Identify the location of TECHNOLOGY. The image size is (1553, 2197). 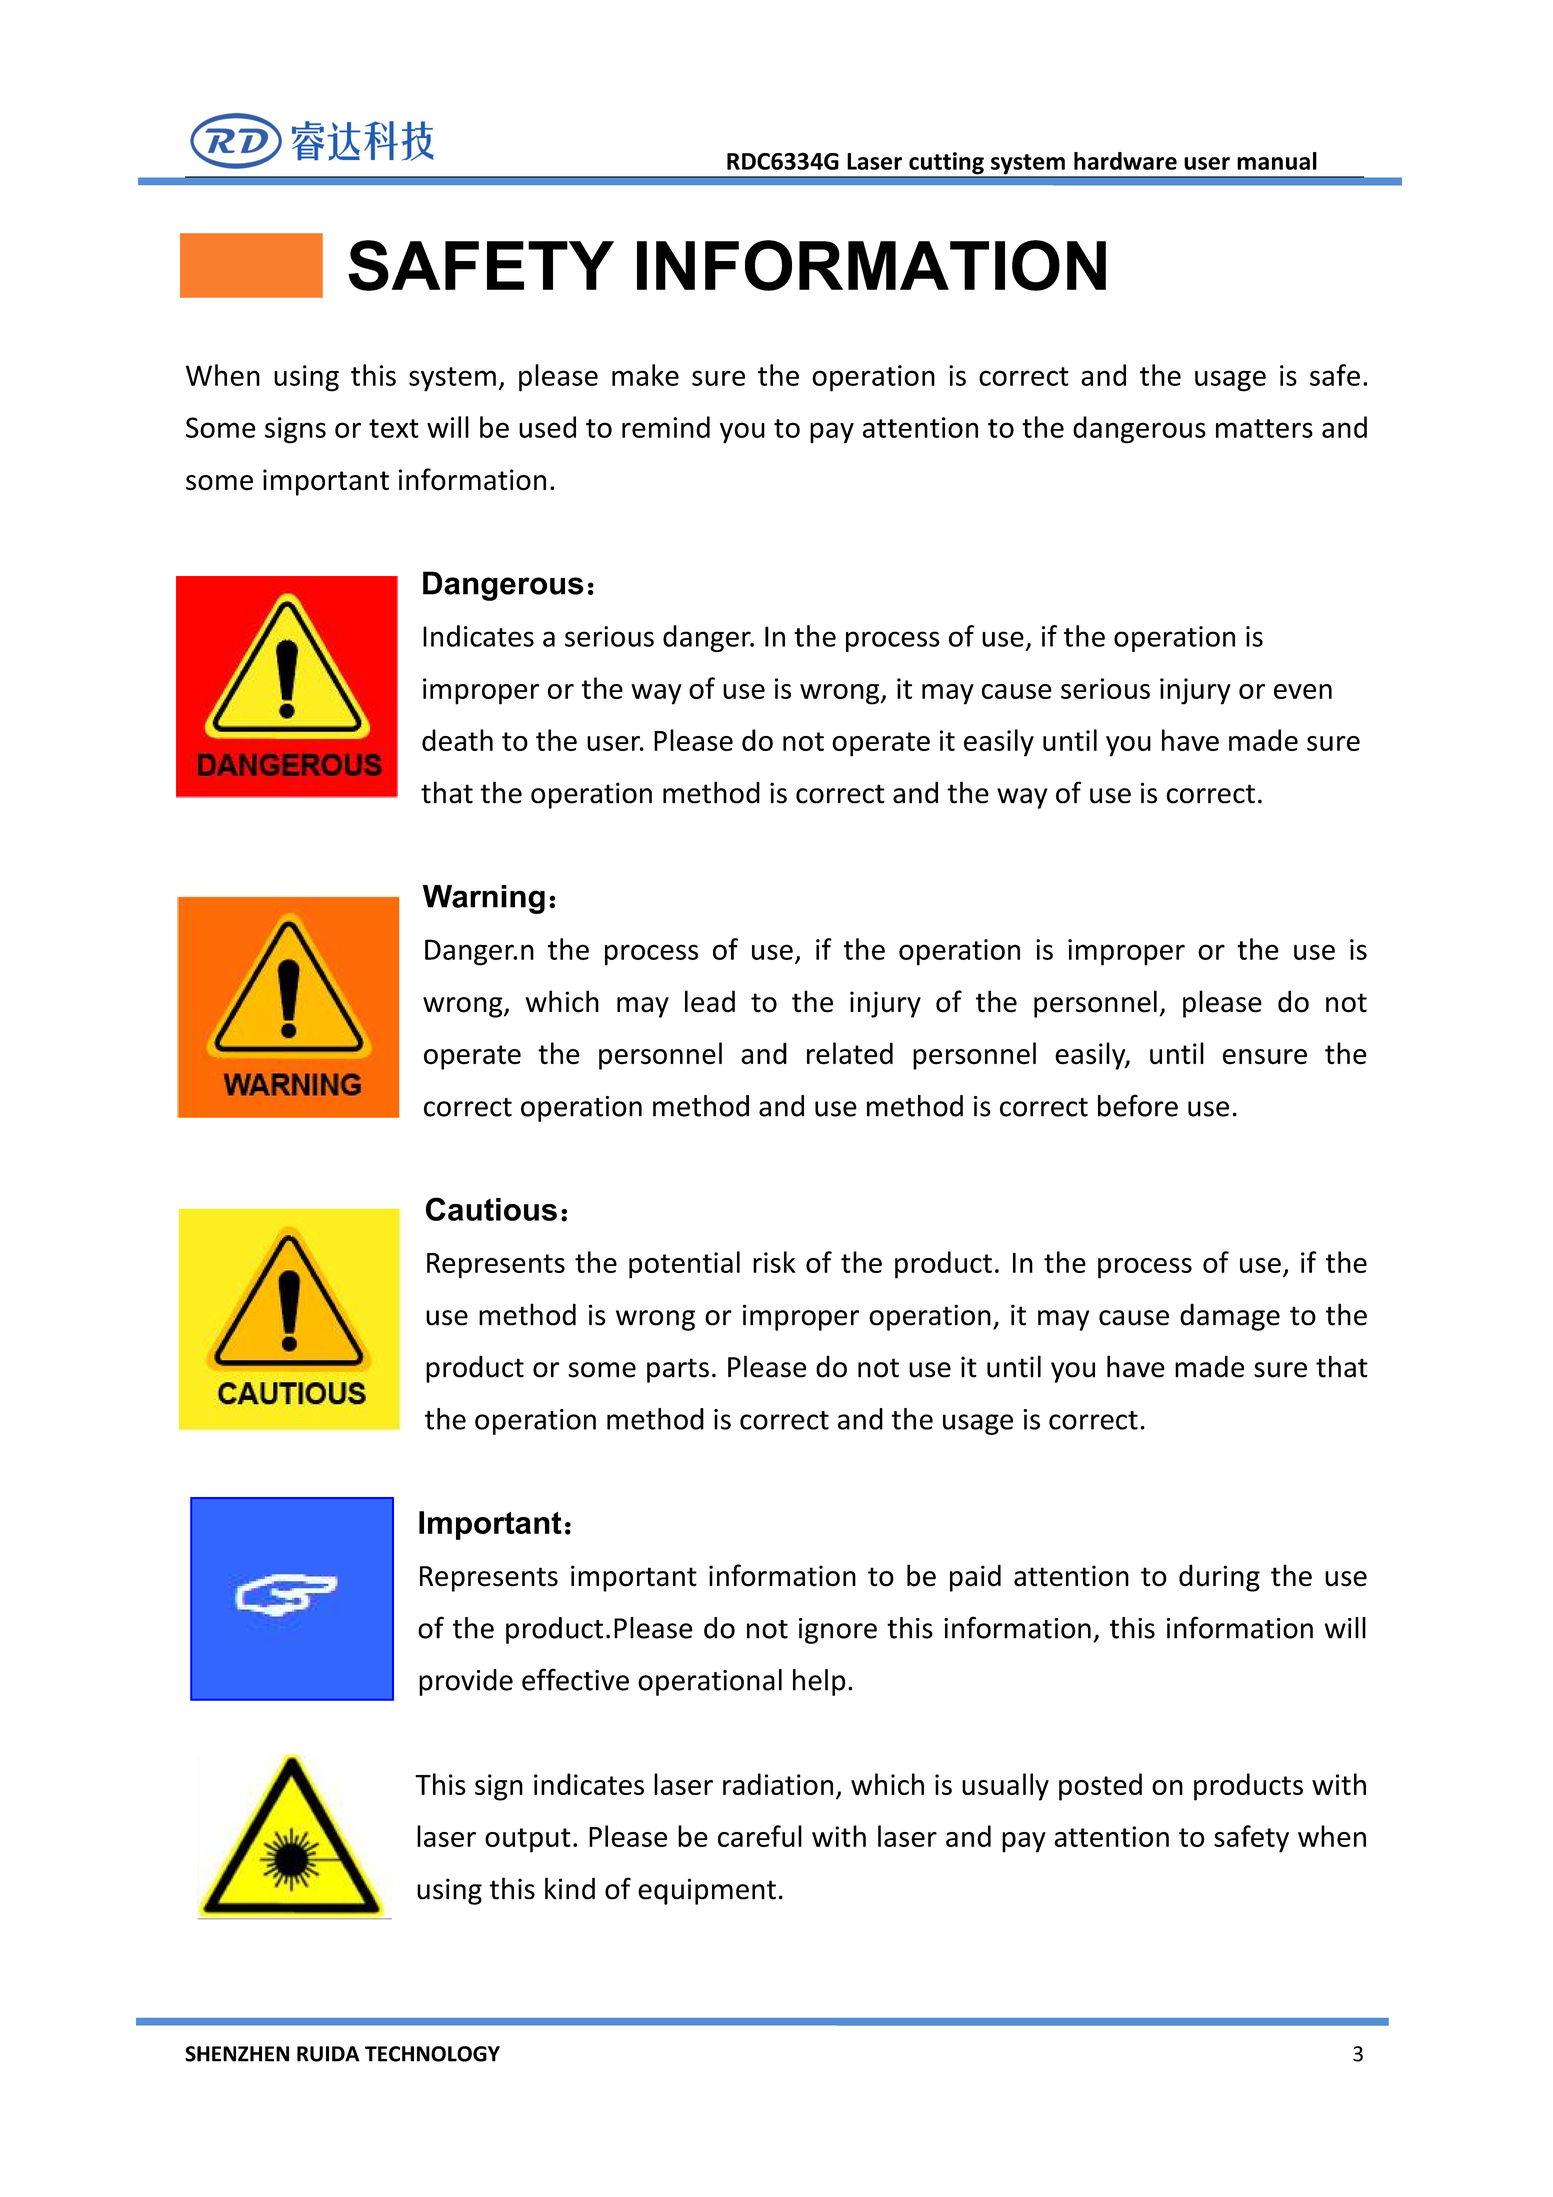
(432, 2054).
